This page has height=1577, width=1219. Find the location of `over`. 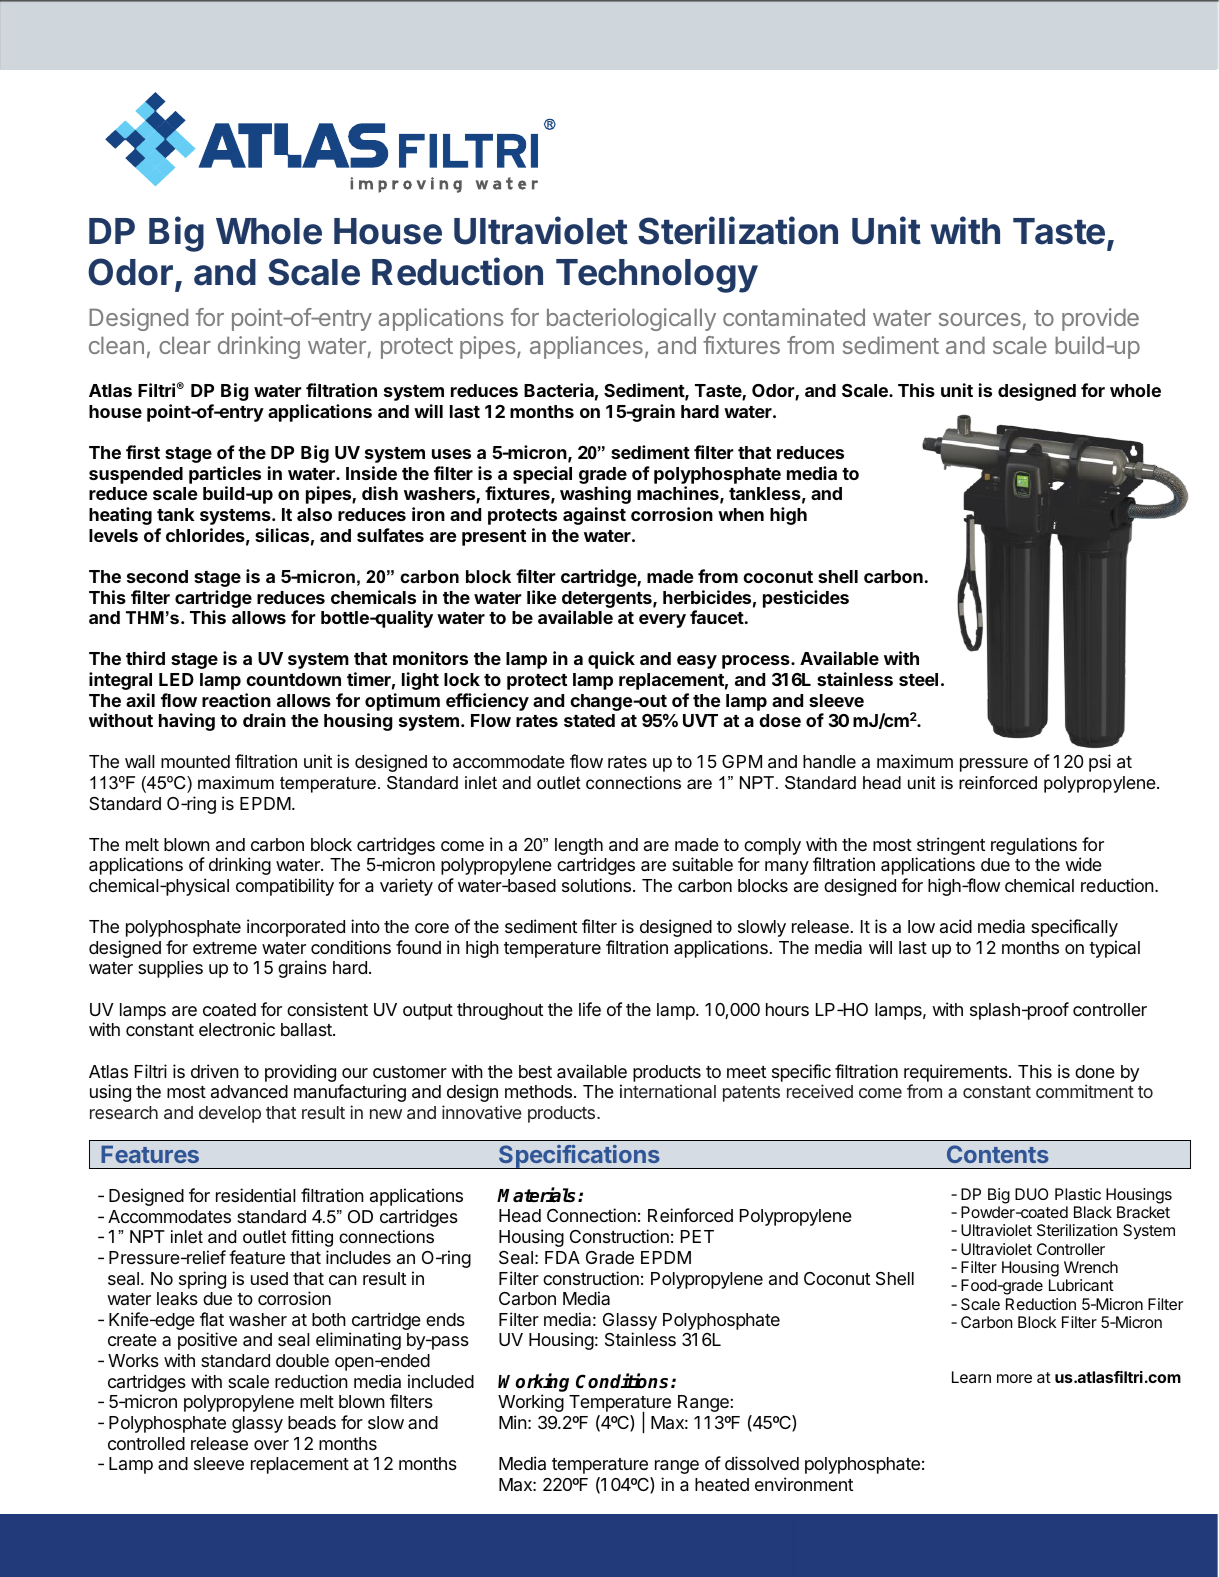

over is located at coordinates (271, 1445).
